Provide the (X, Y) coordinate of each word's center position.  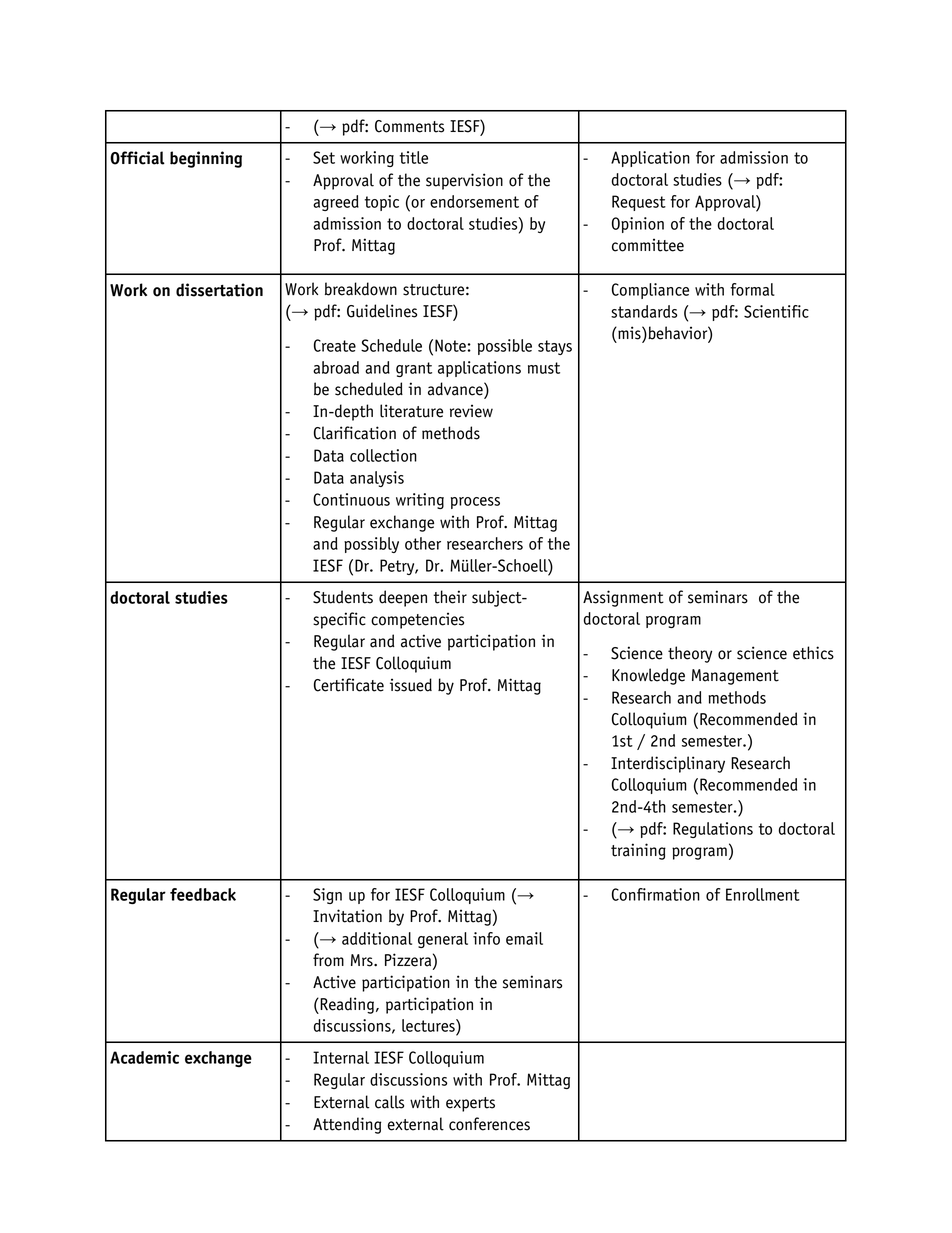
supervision (464, 181)
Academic (144, 1057)
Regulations (713, 830)
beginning (206, 159)
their (450, 597)
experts (470, 1104)
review (471, 411)
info (486, 938)
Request (639, 203)
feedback (203, 894)
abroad (336, 367)
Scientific (776, 311)
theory (690, 654)
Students (343, 597)
